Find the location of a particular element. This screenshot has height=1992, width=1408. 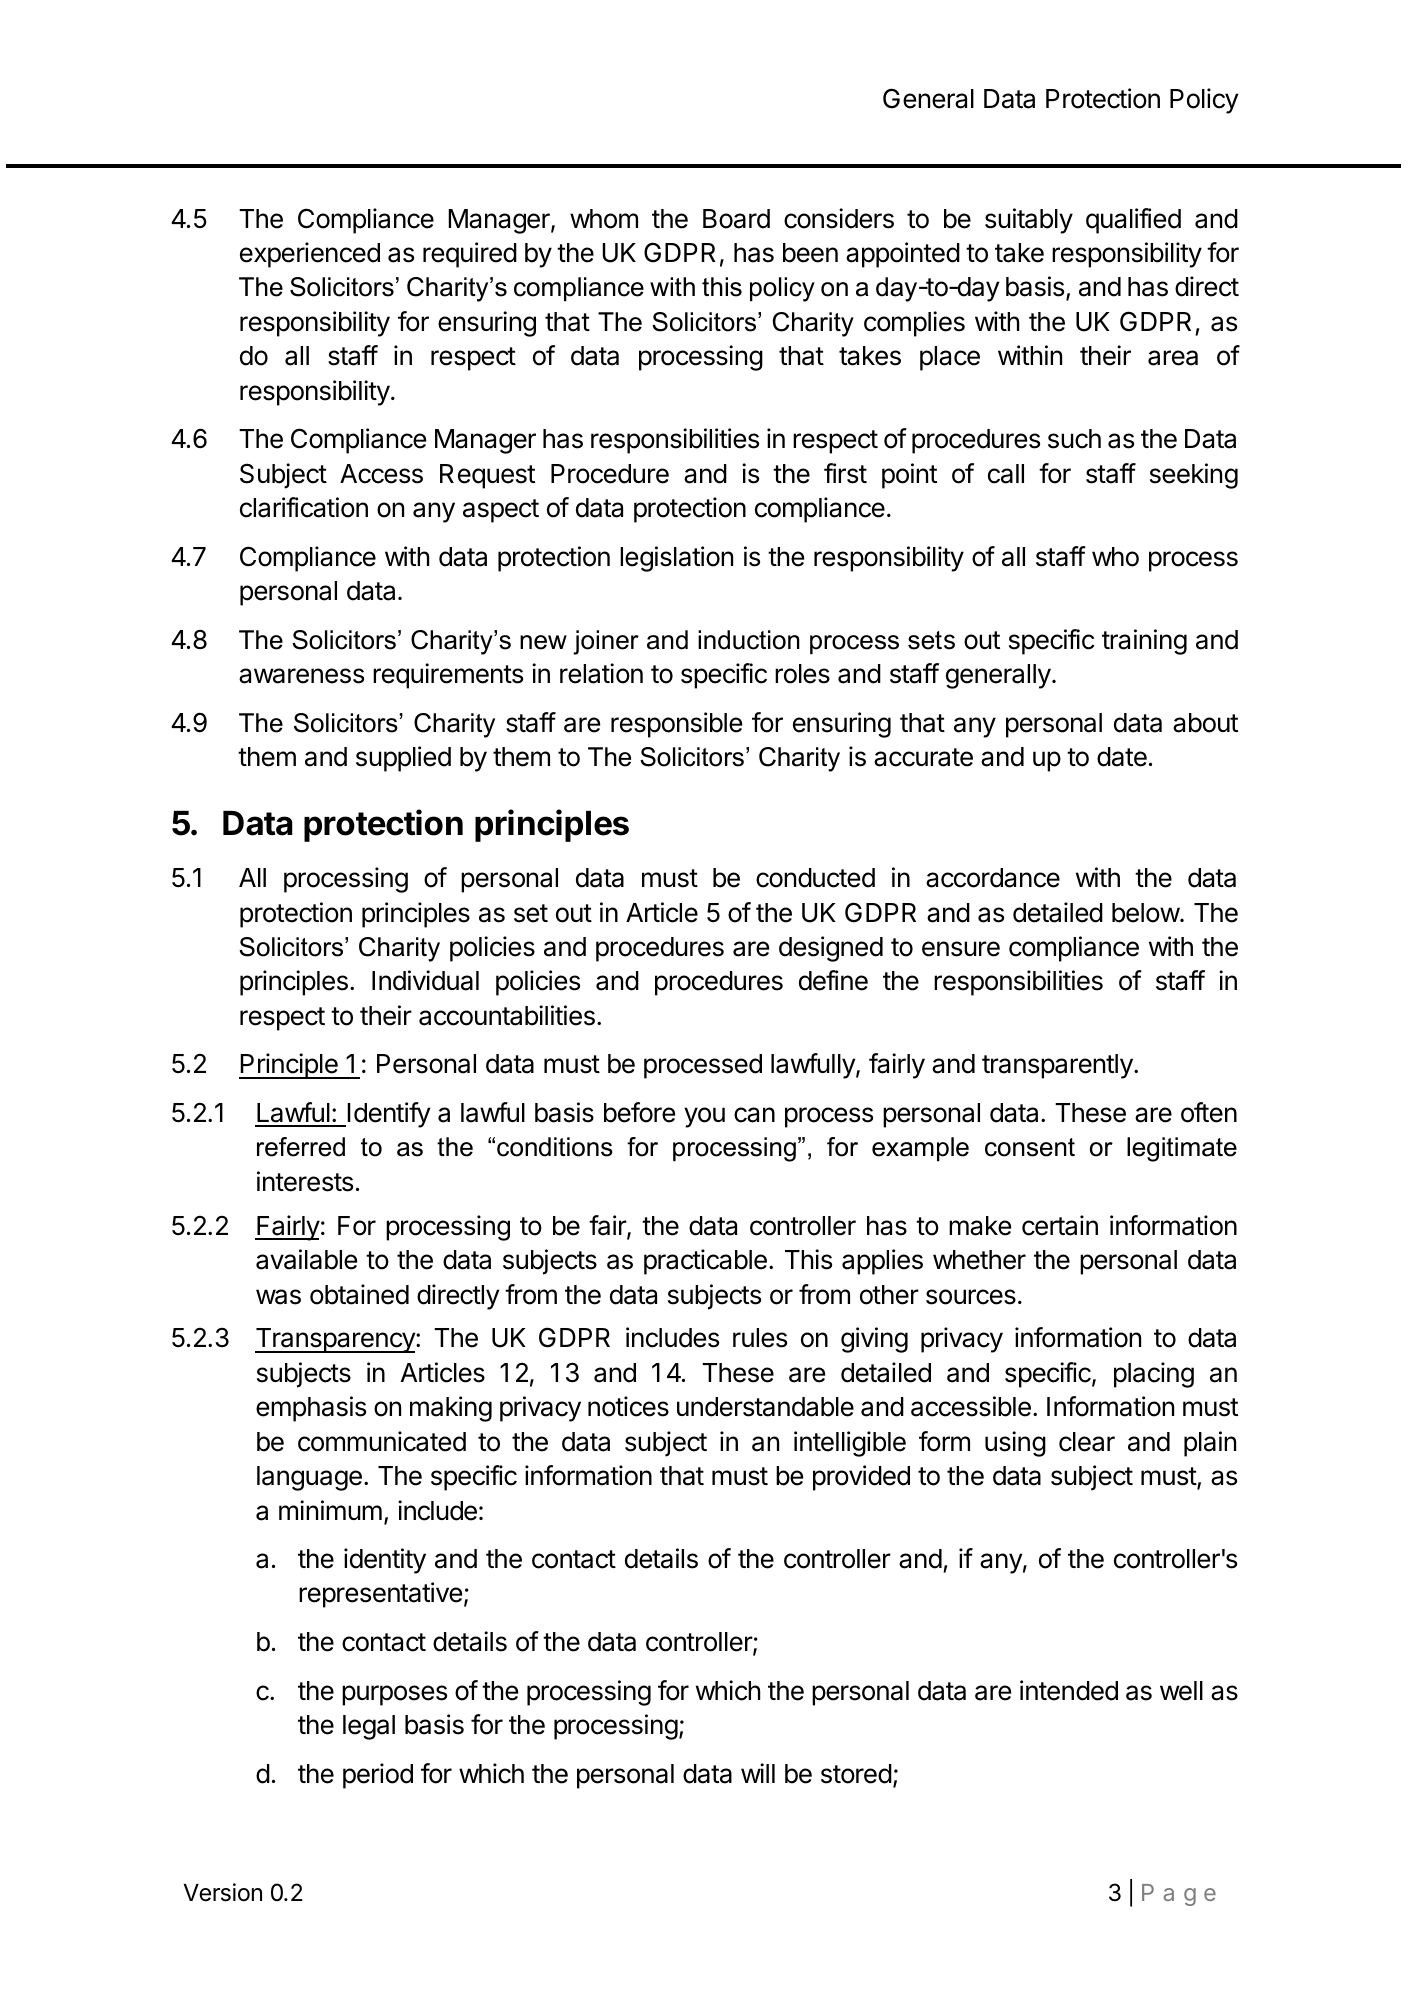

Board is located at coordinates (736, 219).
